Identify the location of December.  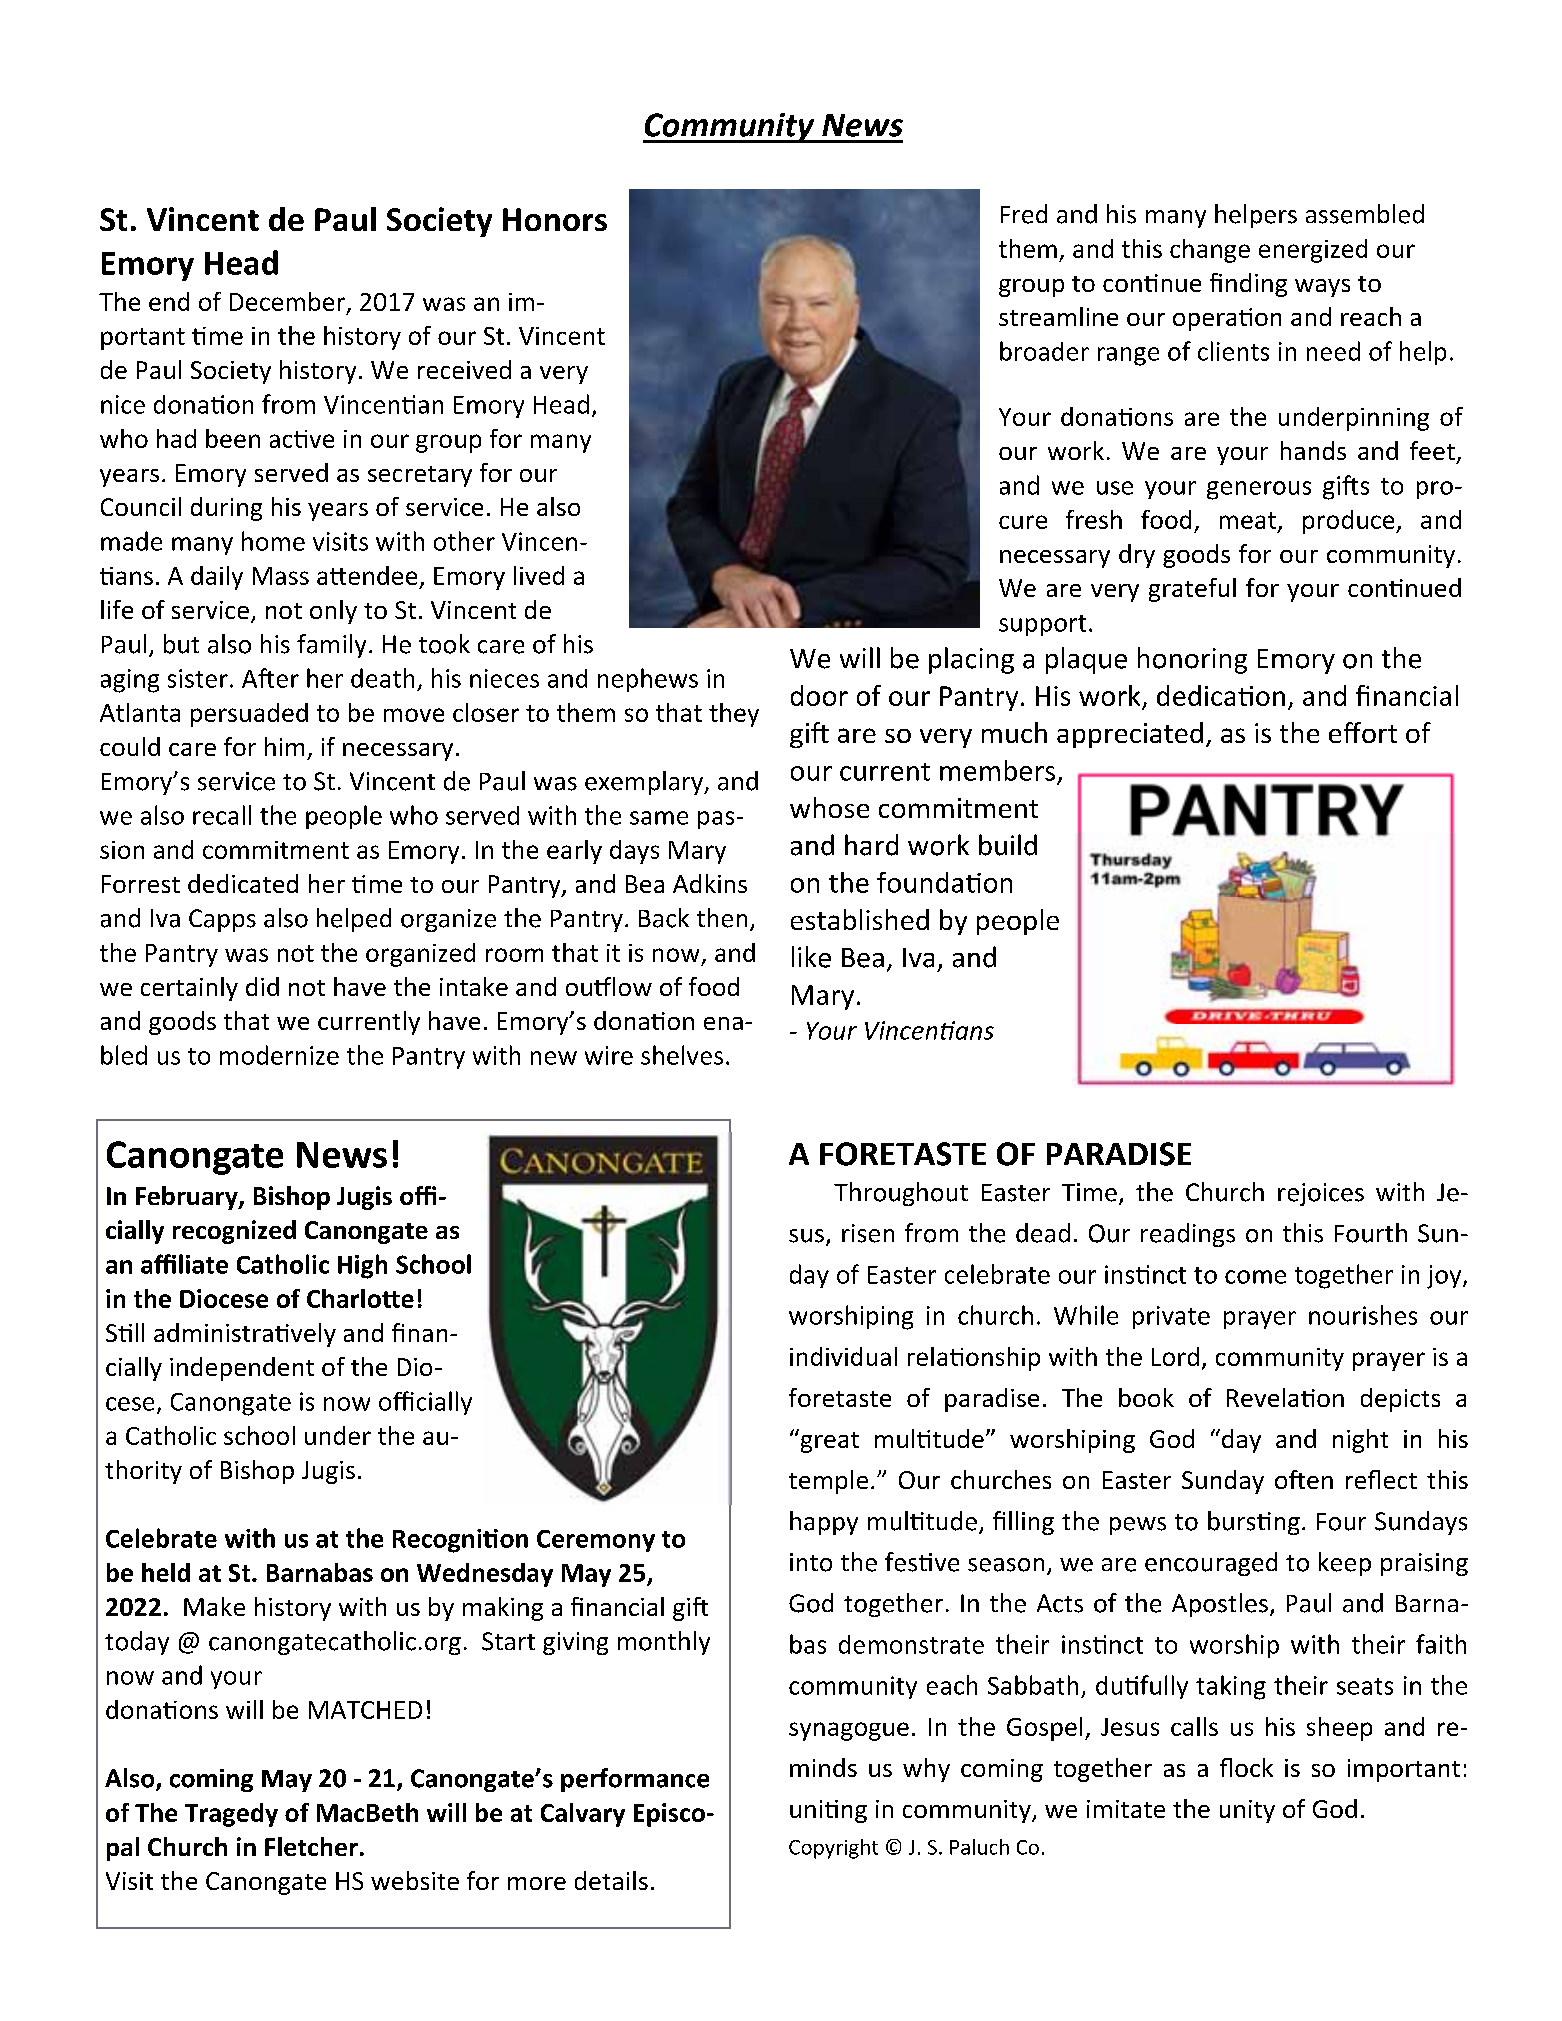
(287, 301).
